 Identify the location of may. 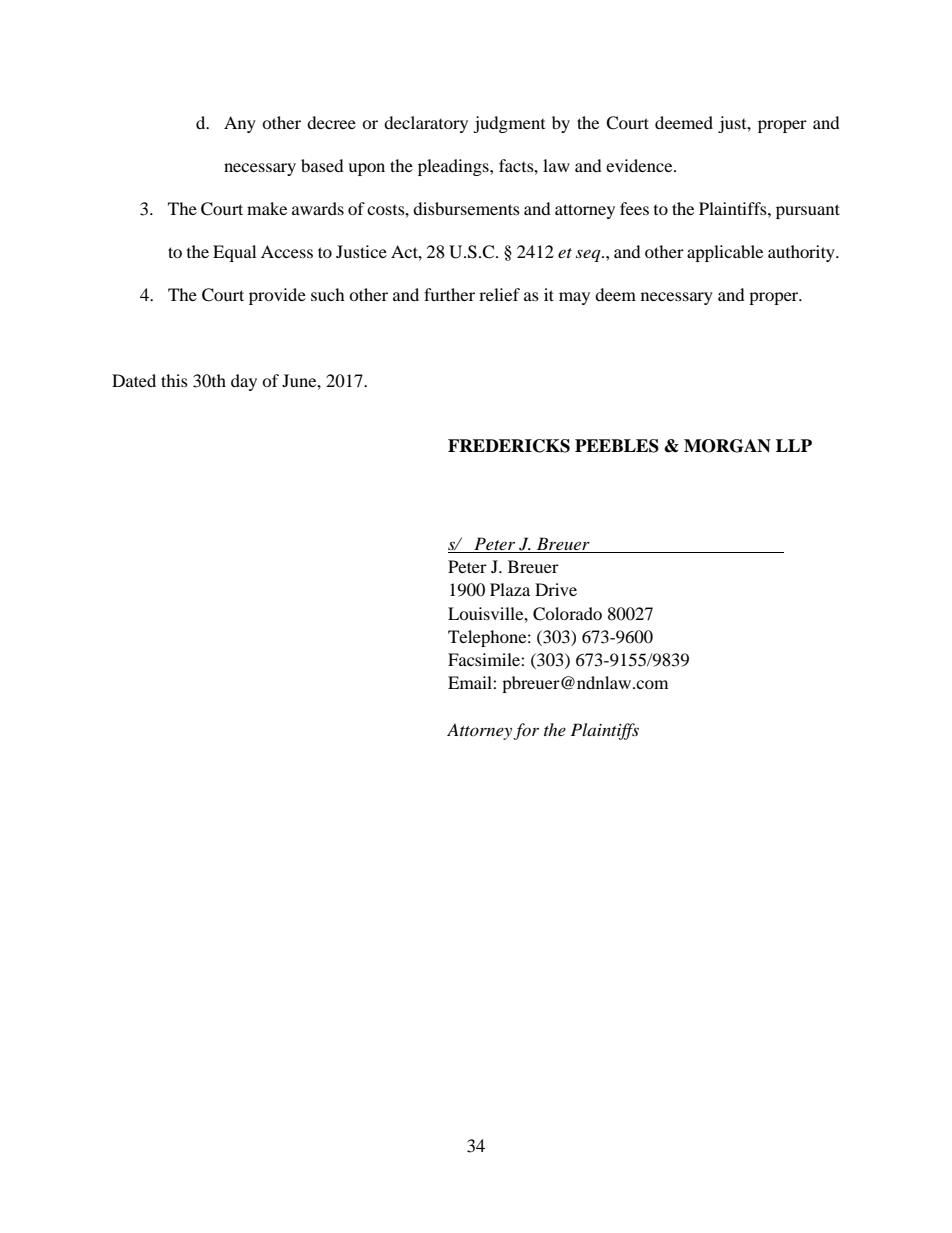
(574, 298).
